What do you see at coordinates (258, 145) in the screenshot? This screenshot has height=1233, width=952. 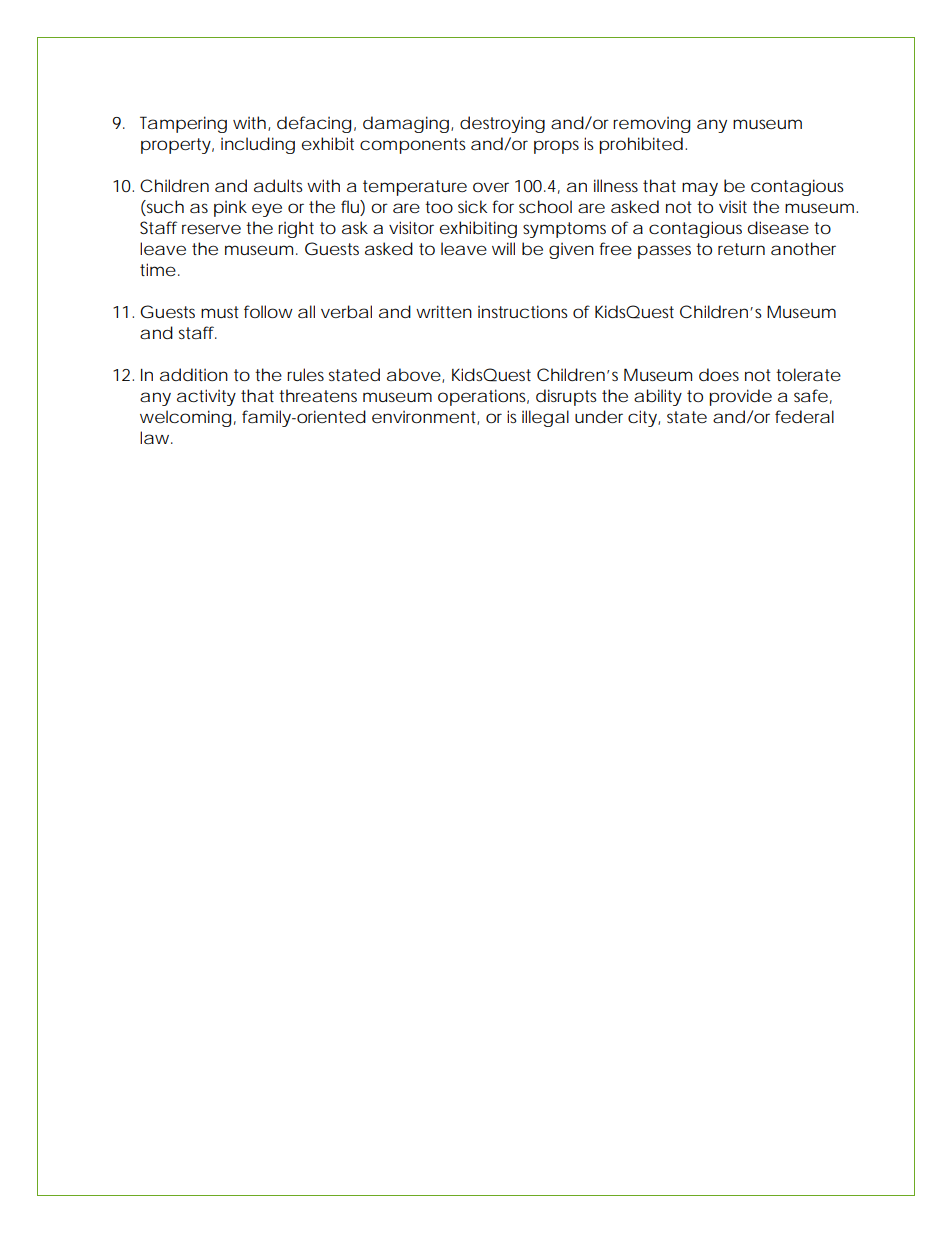 I see `including` at bounding box center [258, 145].
